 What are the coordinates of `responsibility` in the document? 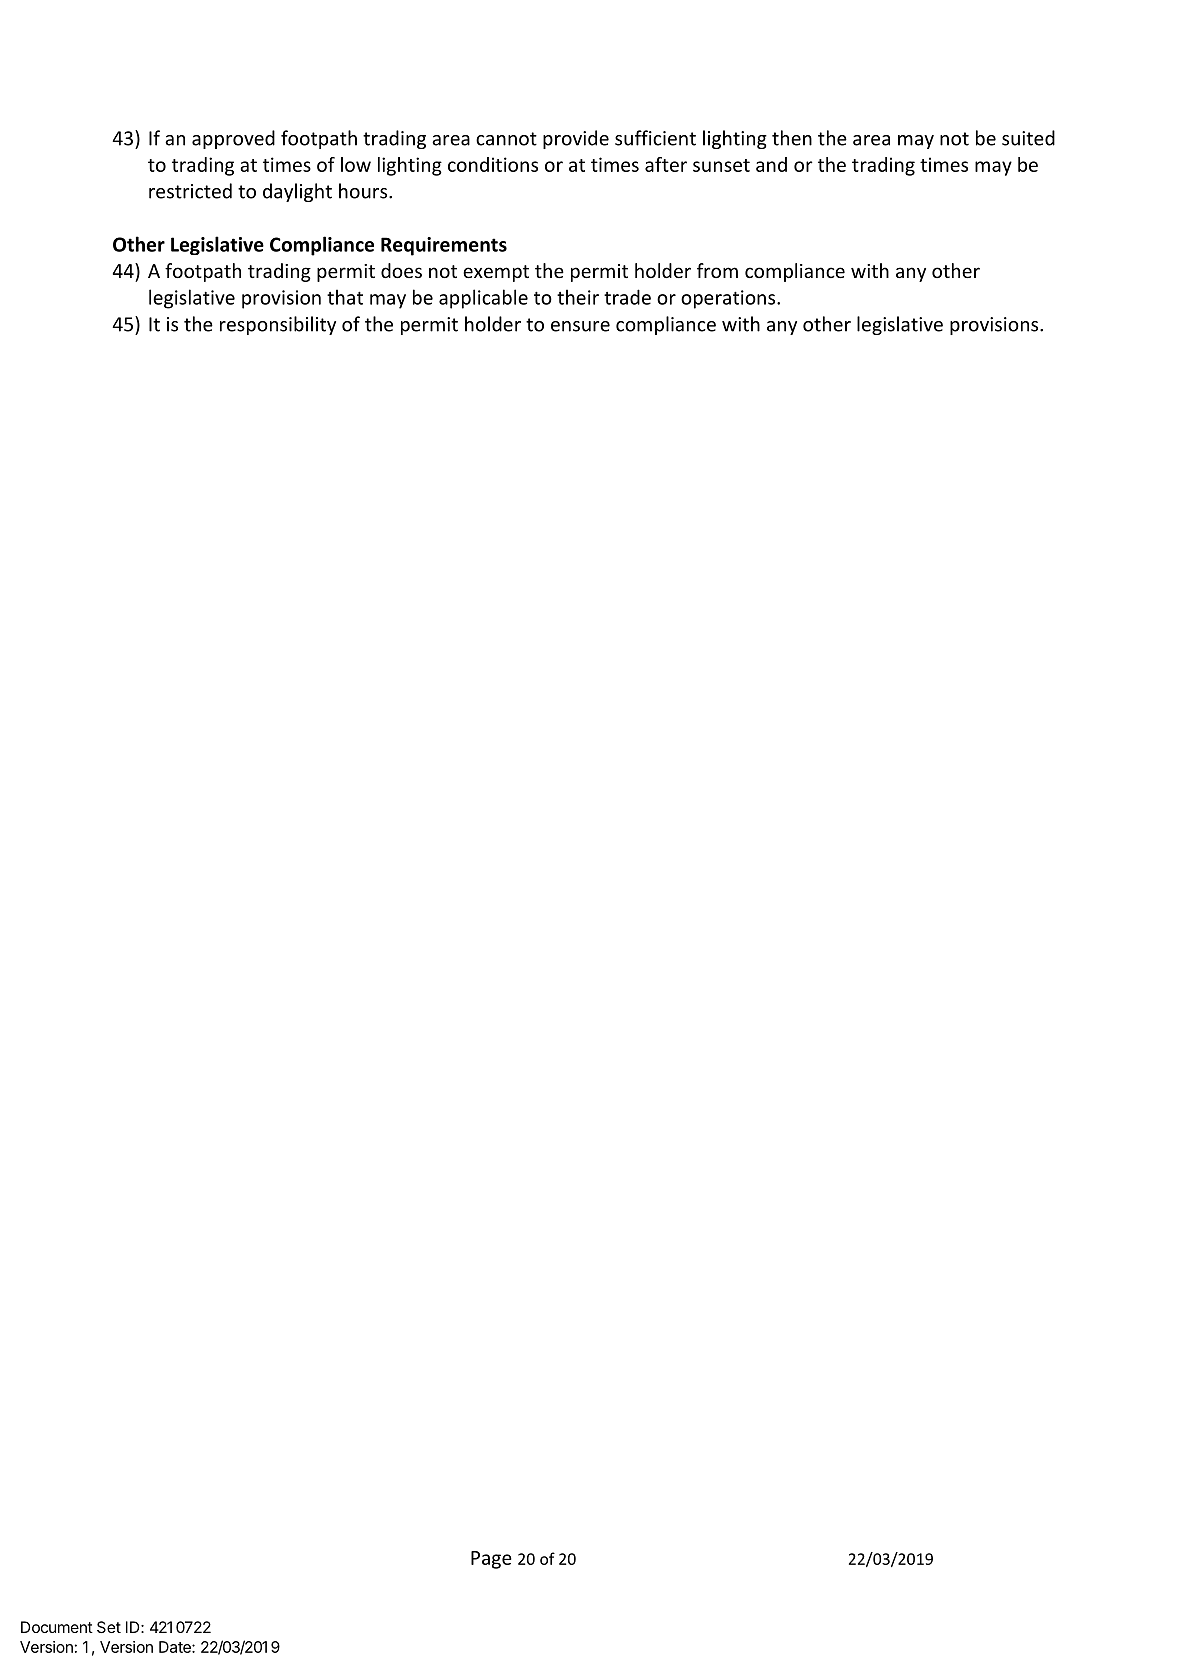 It's located at (278, 325).
